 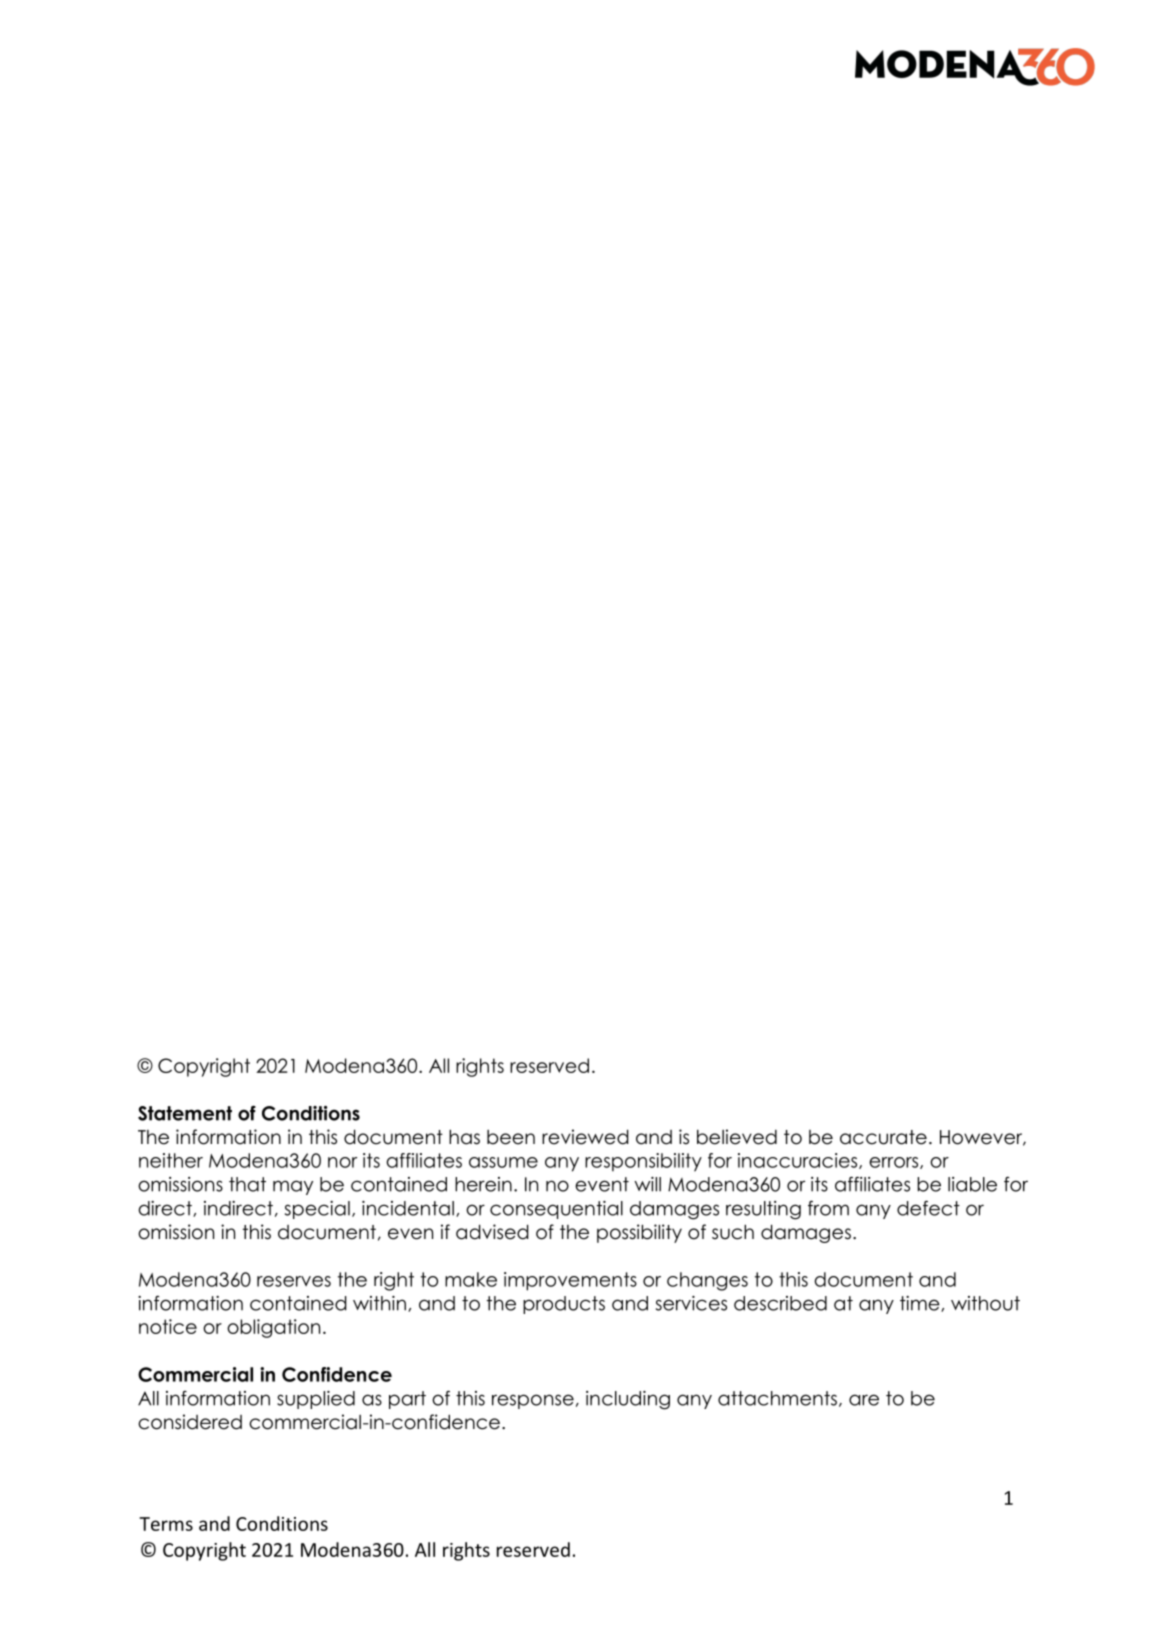 I want to click on considered, so click(x=190, y=1422).
